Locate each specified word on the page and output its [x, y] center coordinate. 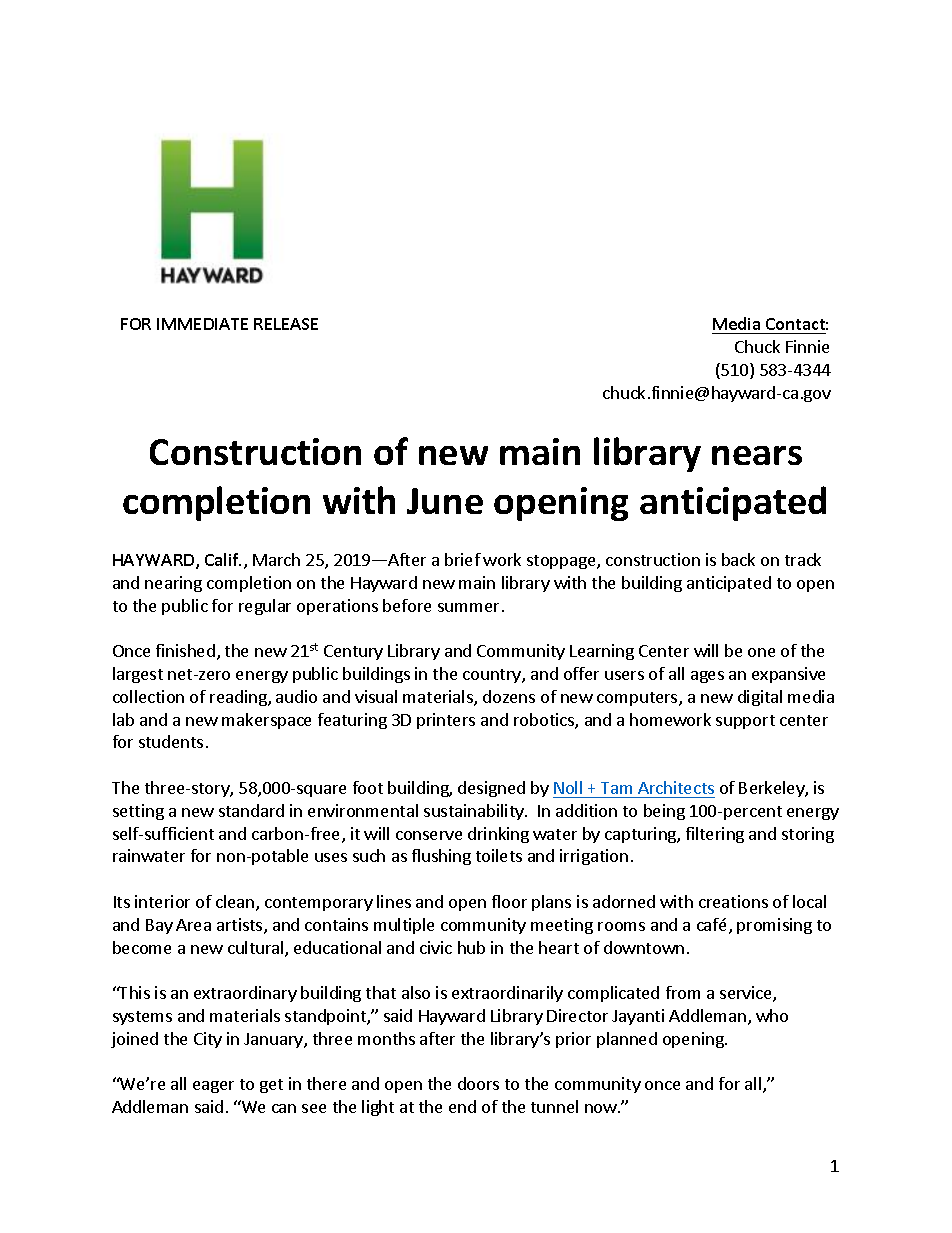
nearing [173, 584]
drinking [498, 835]
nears [757, 455]
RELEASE [286, 324]
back [738, 559]
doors [478, 1083]
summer [468, 607]
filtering [715, 835]
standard [251, 810]
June [445, 501]
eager [213, 1087]
